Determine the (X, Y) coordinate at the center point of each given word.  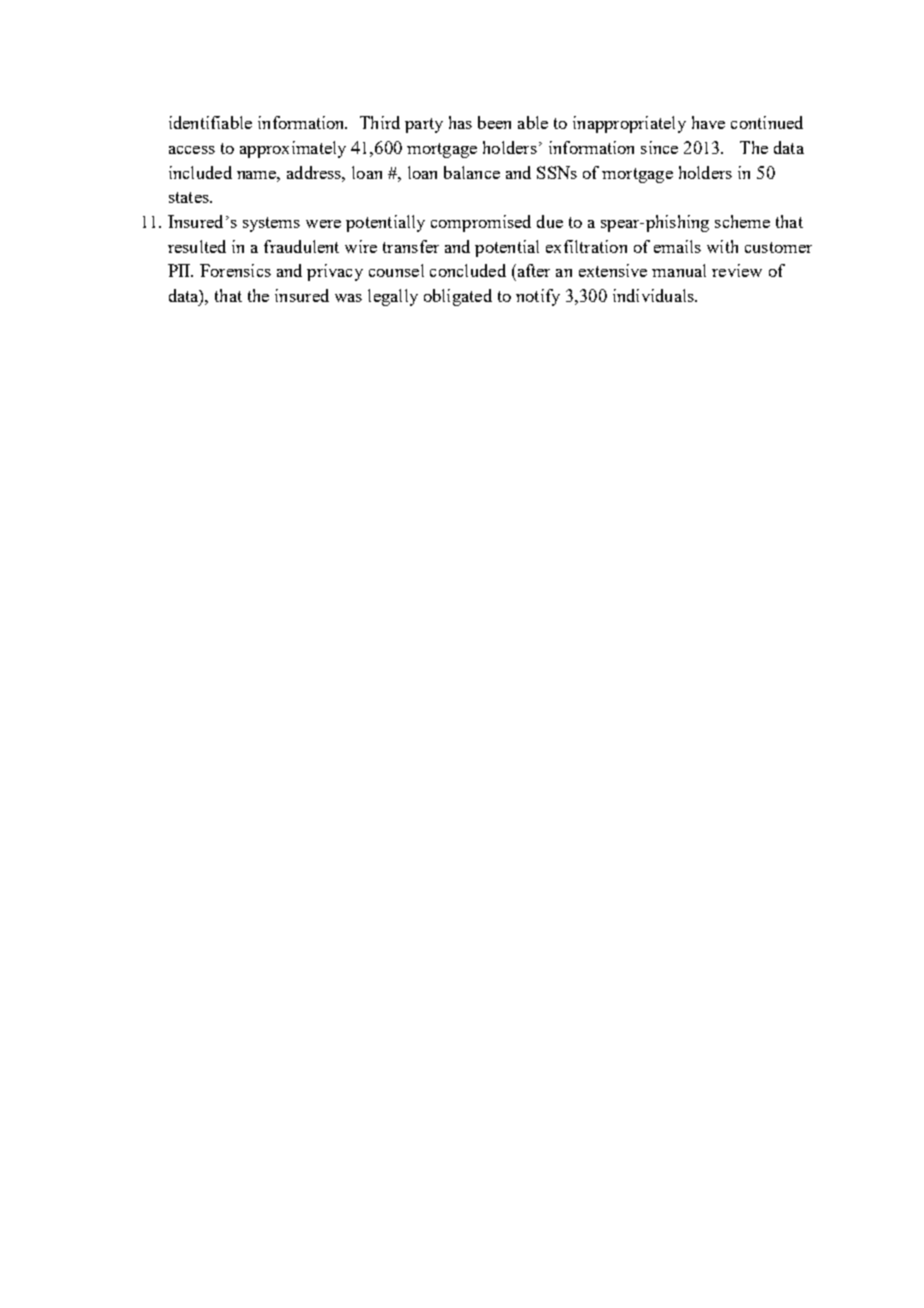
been (494, 122)
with (722, 246)
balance (472, 172)
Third (380, 122)
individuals (654, 295)
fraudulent (301, 246)
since (659, 147)
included (200, 172)
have (708, 122)
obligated (458, 297)
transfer (411, 246)
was (348, 298)
